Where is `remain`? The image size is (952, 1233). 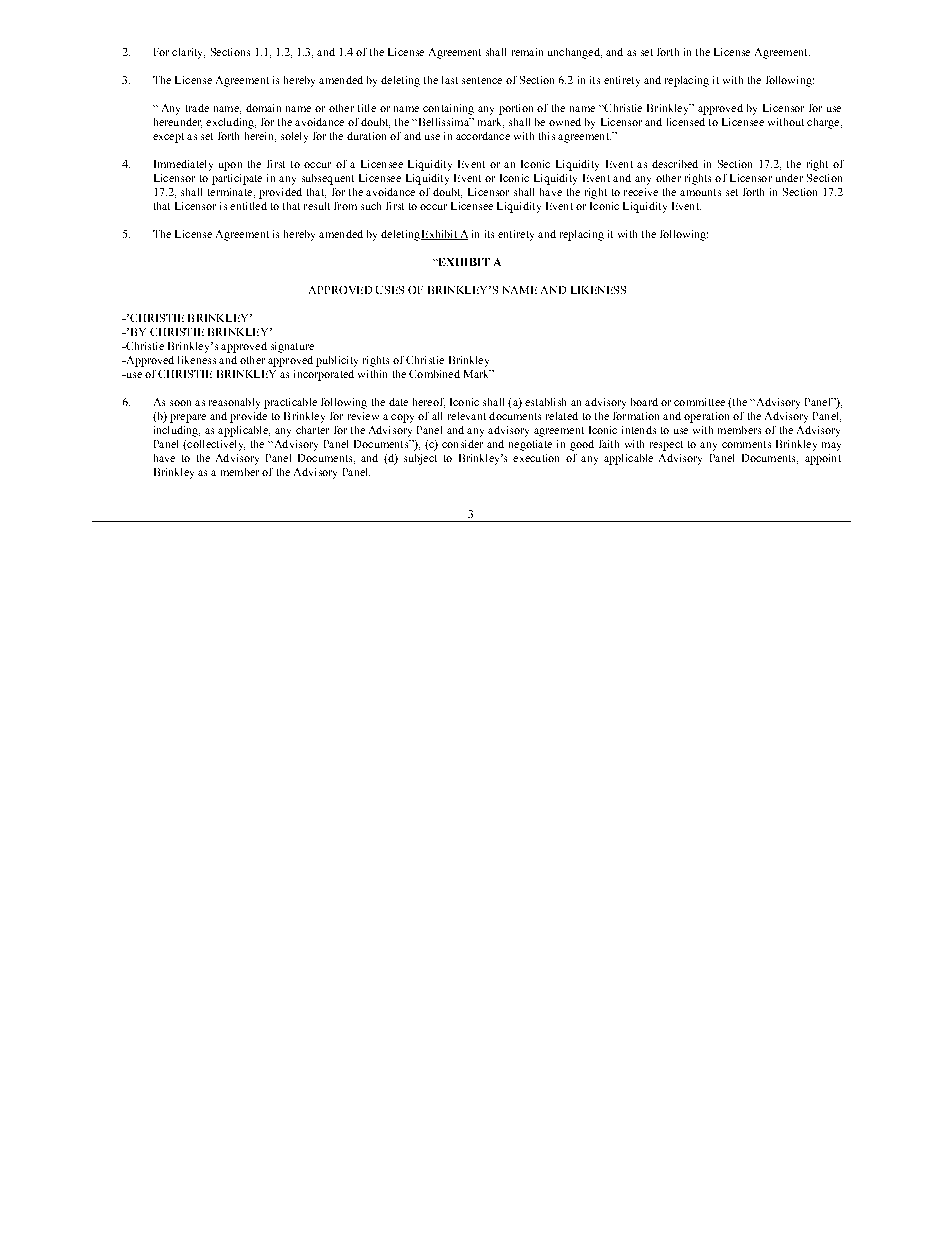
remain is located at coordinates (527, 52).
